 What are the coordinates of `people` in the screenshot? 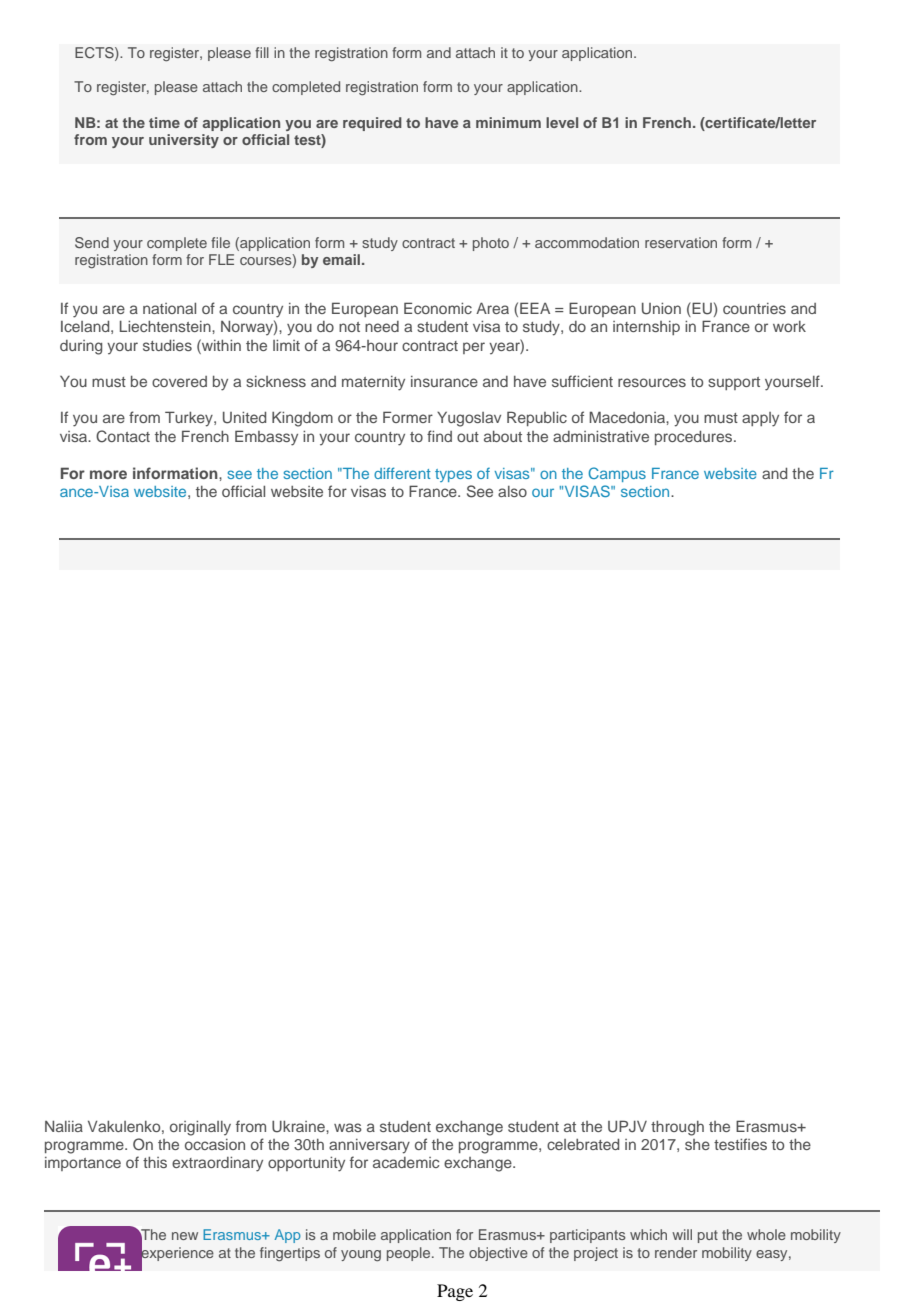 It's located at (410, 1254).
